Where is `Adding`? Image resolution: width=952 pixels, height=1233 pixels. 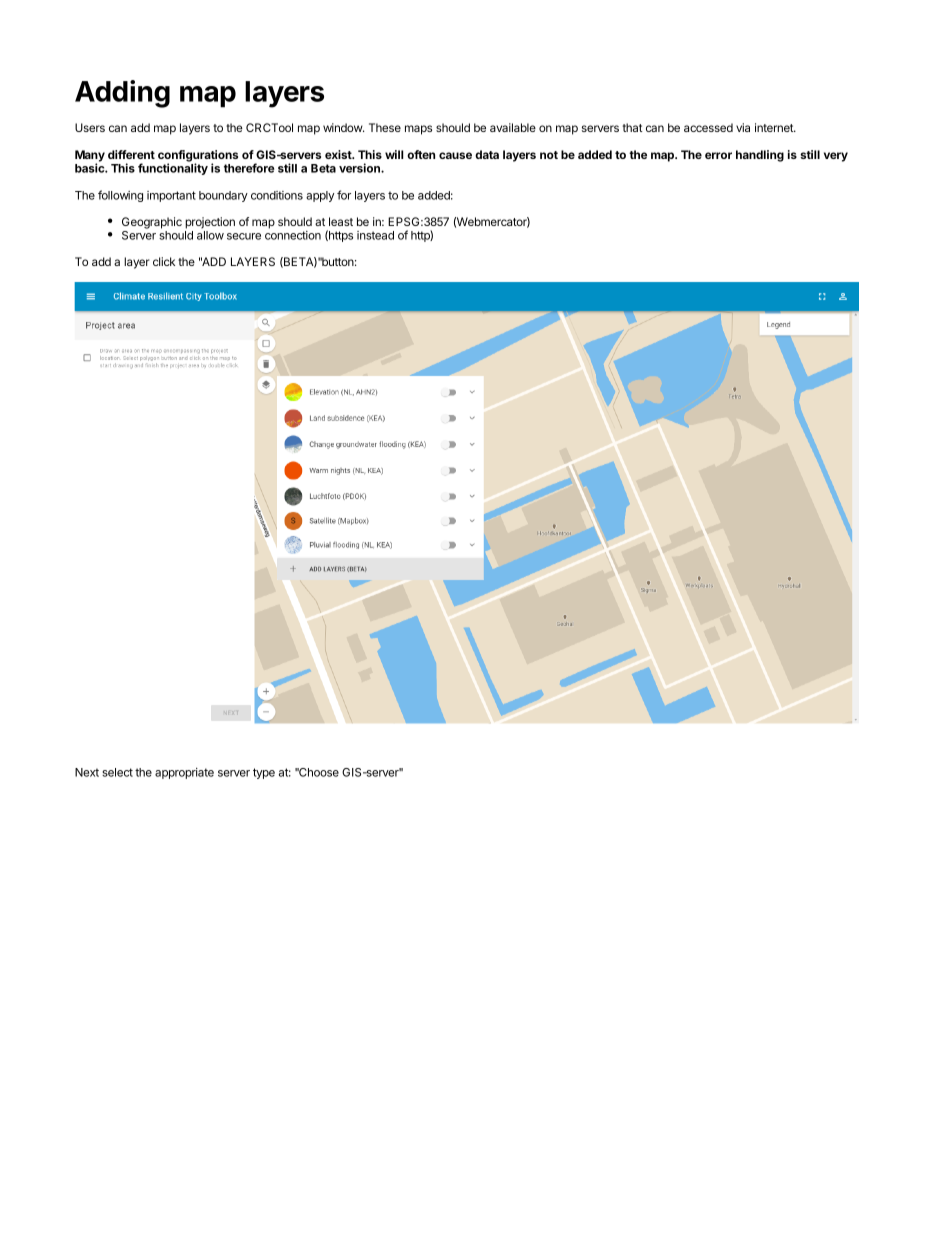 Adding is located at coordinates (122, 94).
